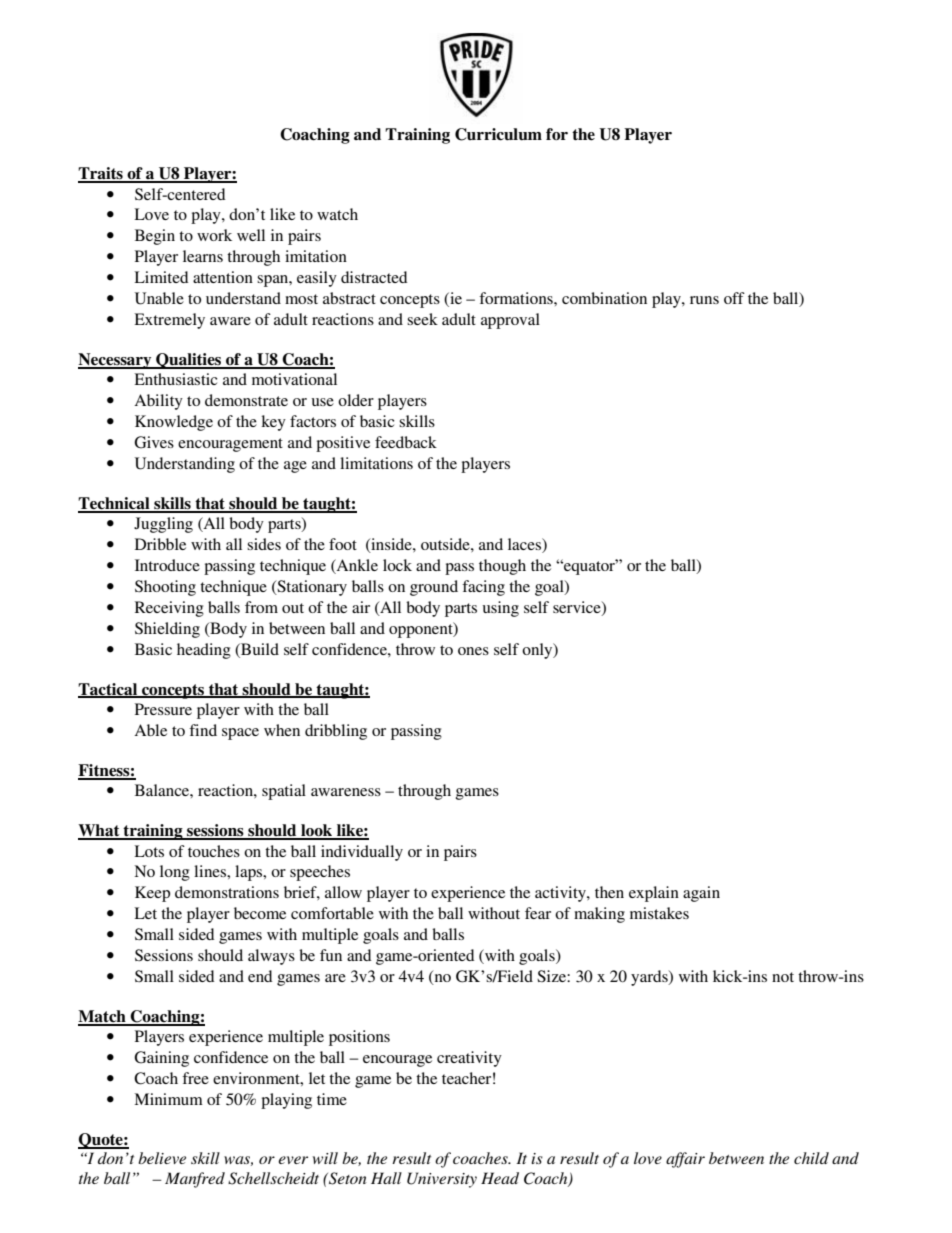  I want to click on Curriculum, so click(498, 134).
